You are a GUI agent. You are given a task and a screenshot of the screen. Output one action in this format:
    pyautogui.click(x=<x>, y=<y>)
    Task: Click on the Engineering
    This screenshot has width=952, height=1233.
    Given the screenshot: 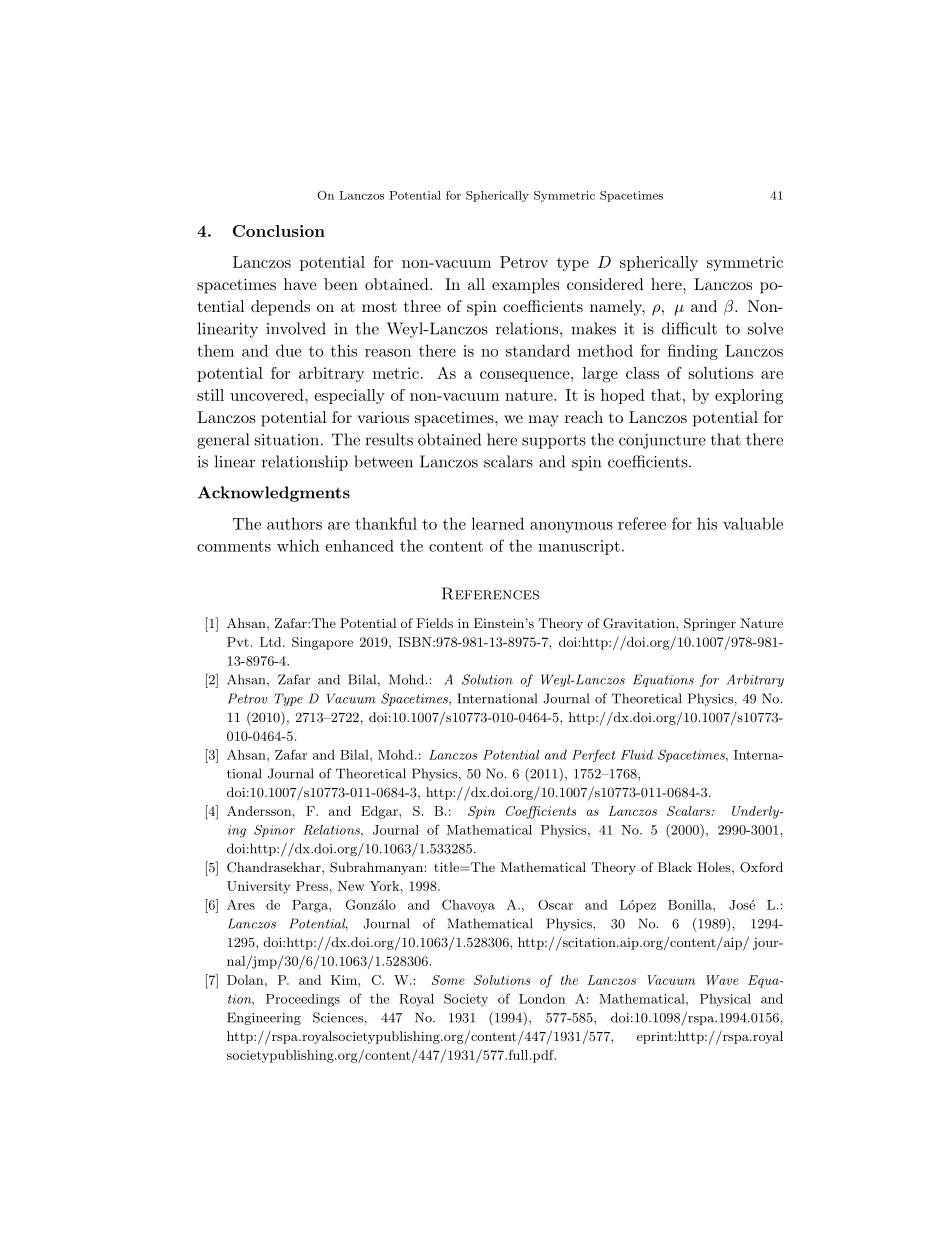 What is the action you would take?
    pyautogui.click(x=264, y=1018)
